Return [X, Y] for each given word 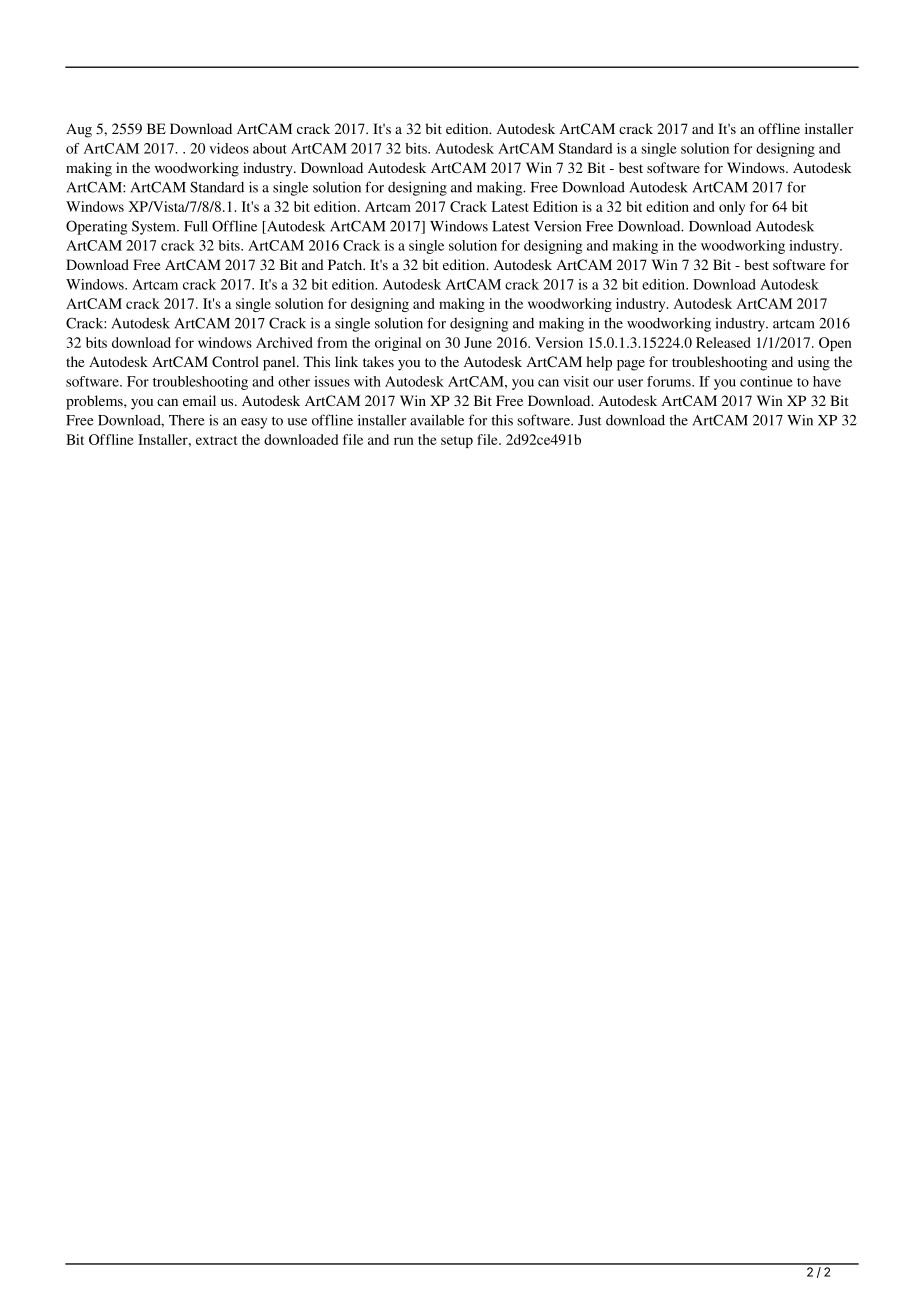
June [478, 342]
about [270, 148]
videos [229, 148]
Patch [346, 264]
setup [457, 442]
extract [216, 440]
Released [723, 342]
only [732, 208]
